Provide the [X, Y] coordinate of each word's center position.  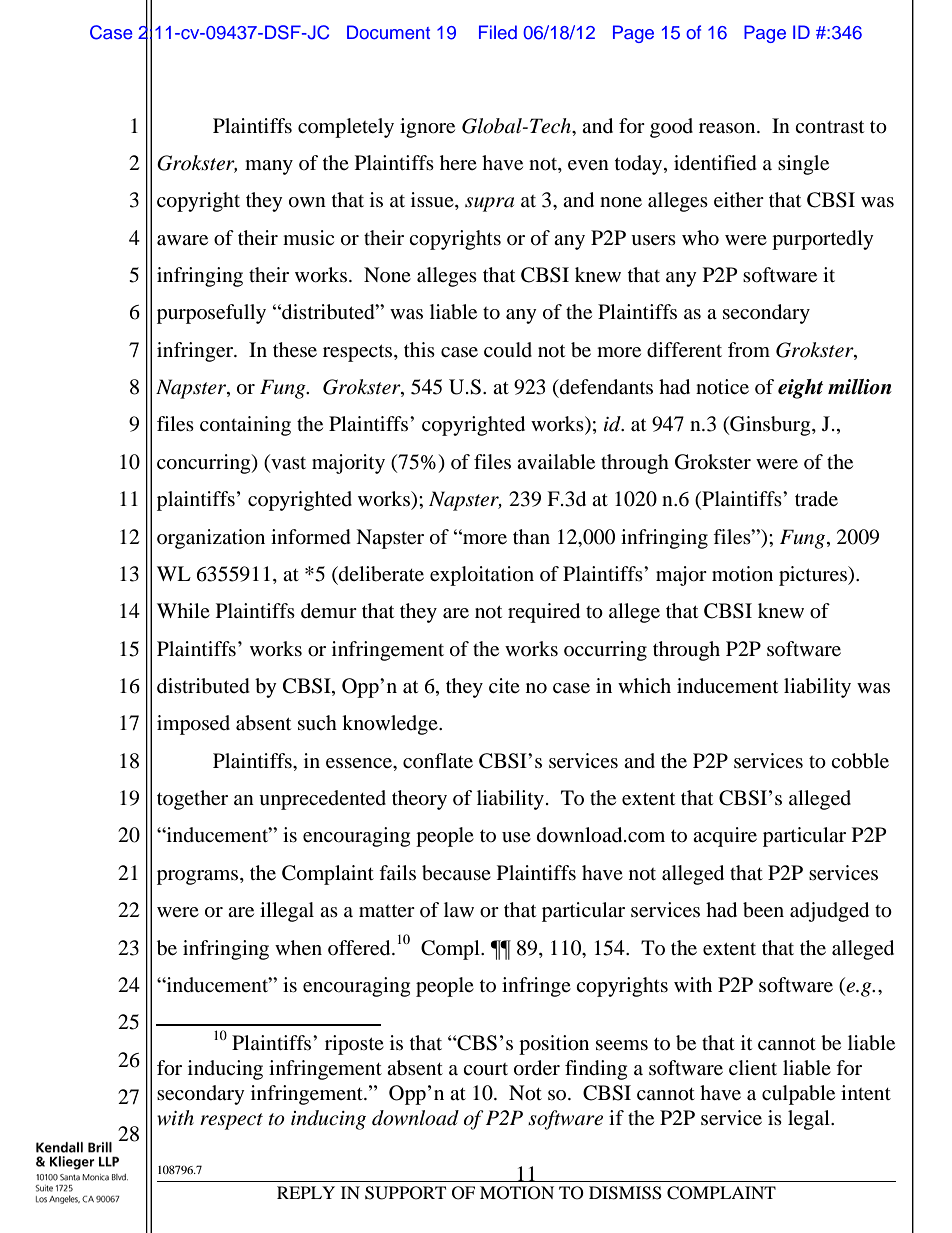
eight [800, 389]
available [556, 462]
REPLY [306, 1192]
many [269, 167]
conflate [438, 760]
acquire [725, 837]
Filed [498, 32]
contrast [829, 127]
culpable [798, 1095]
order [537, 1068]
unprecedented [322, 800]
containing [245, 426]
